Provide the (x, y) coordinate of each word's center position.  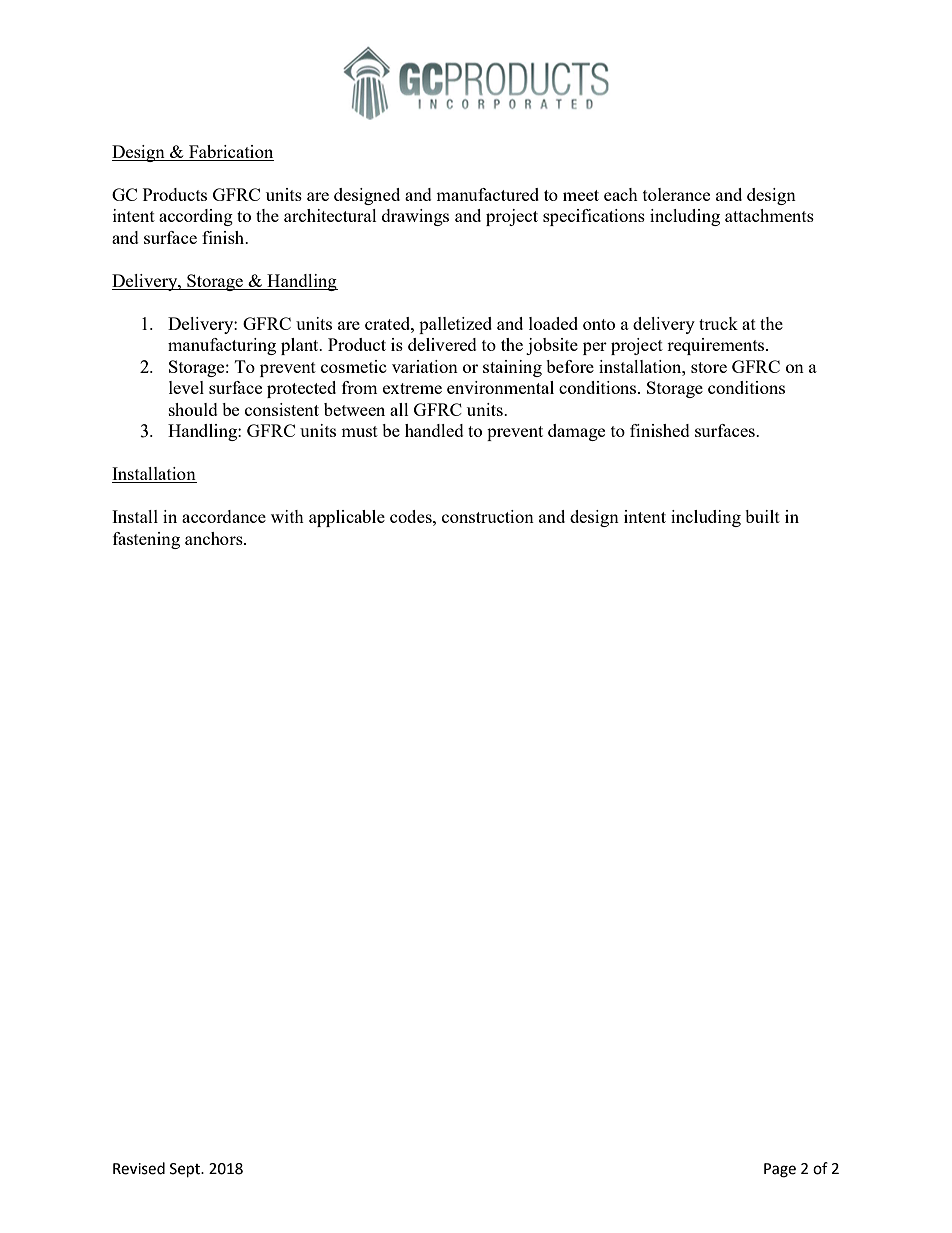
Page (780, 1170)
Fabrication (230, 153)
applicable (347, 518)
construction (488, 516)
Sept (186, 1170)
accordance (224, 516)
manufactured (487, 194)
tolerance (676, 194)
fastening (146, 540)
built (762, 516)
